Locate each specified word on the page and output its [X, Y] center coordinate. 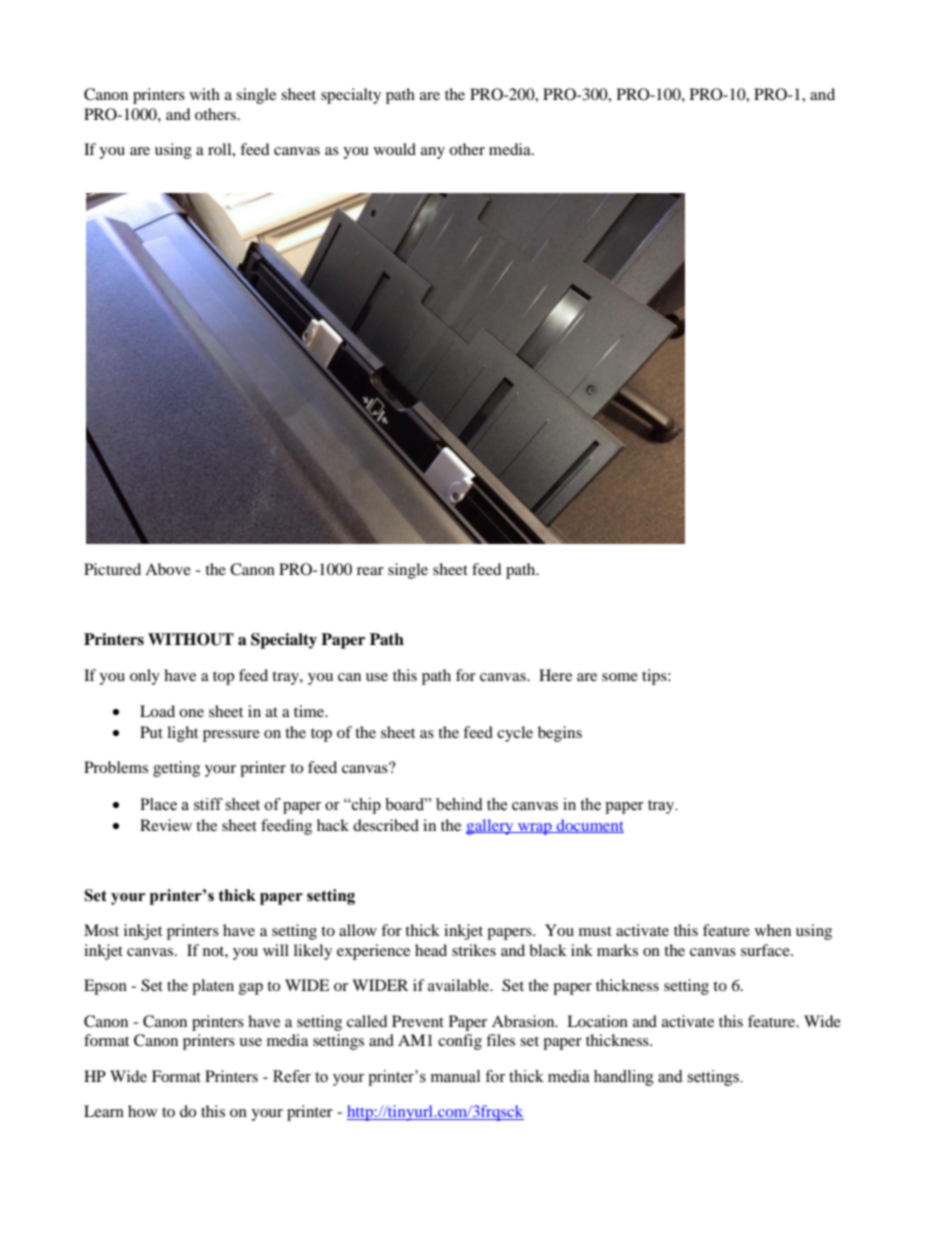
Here [555, 675]
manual [455, 1076]
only [145, 677]
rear [370, 571]
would [395, 149]
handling [624, 1078]
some [620, 677]
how [142, 1111]
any [433, 153]
